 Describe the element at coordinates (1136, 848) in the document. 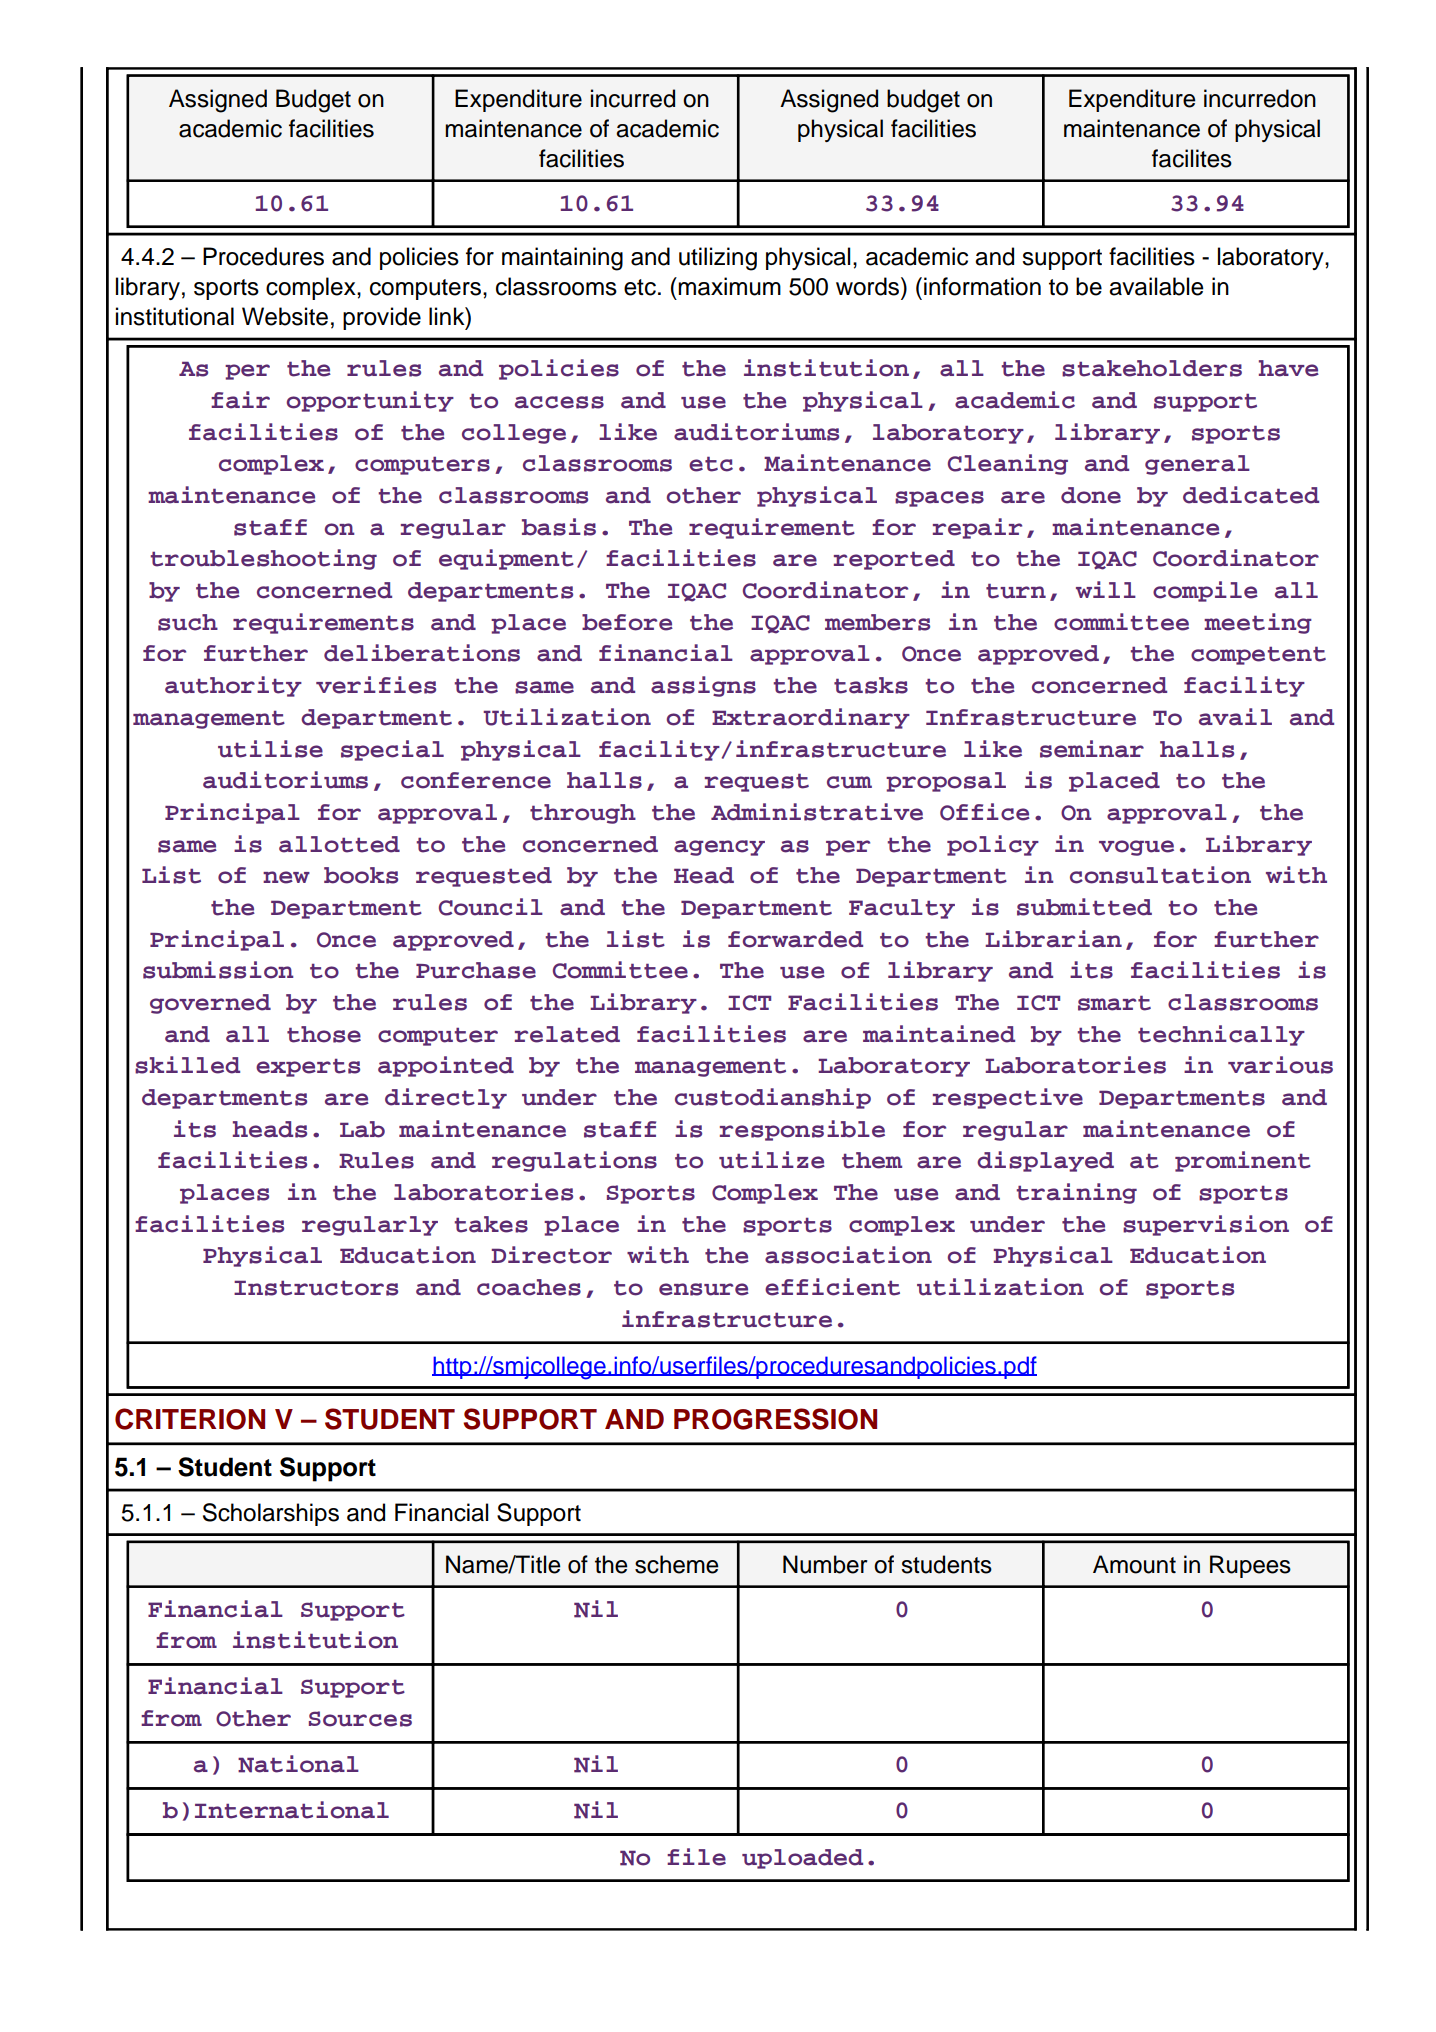

I see `vogue` at that location.
